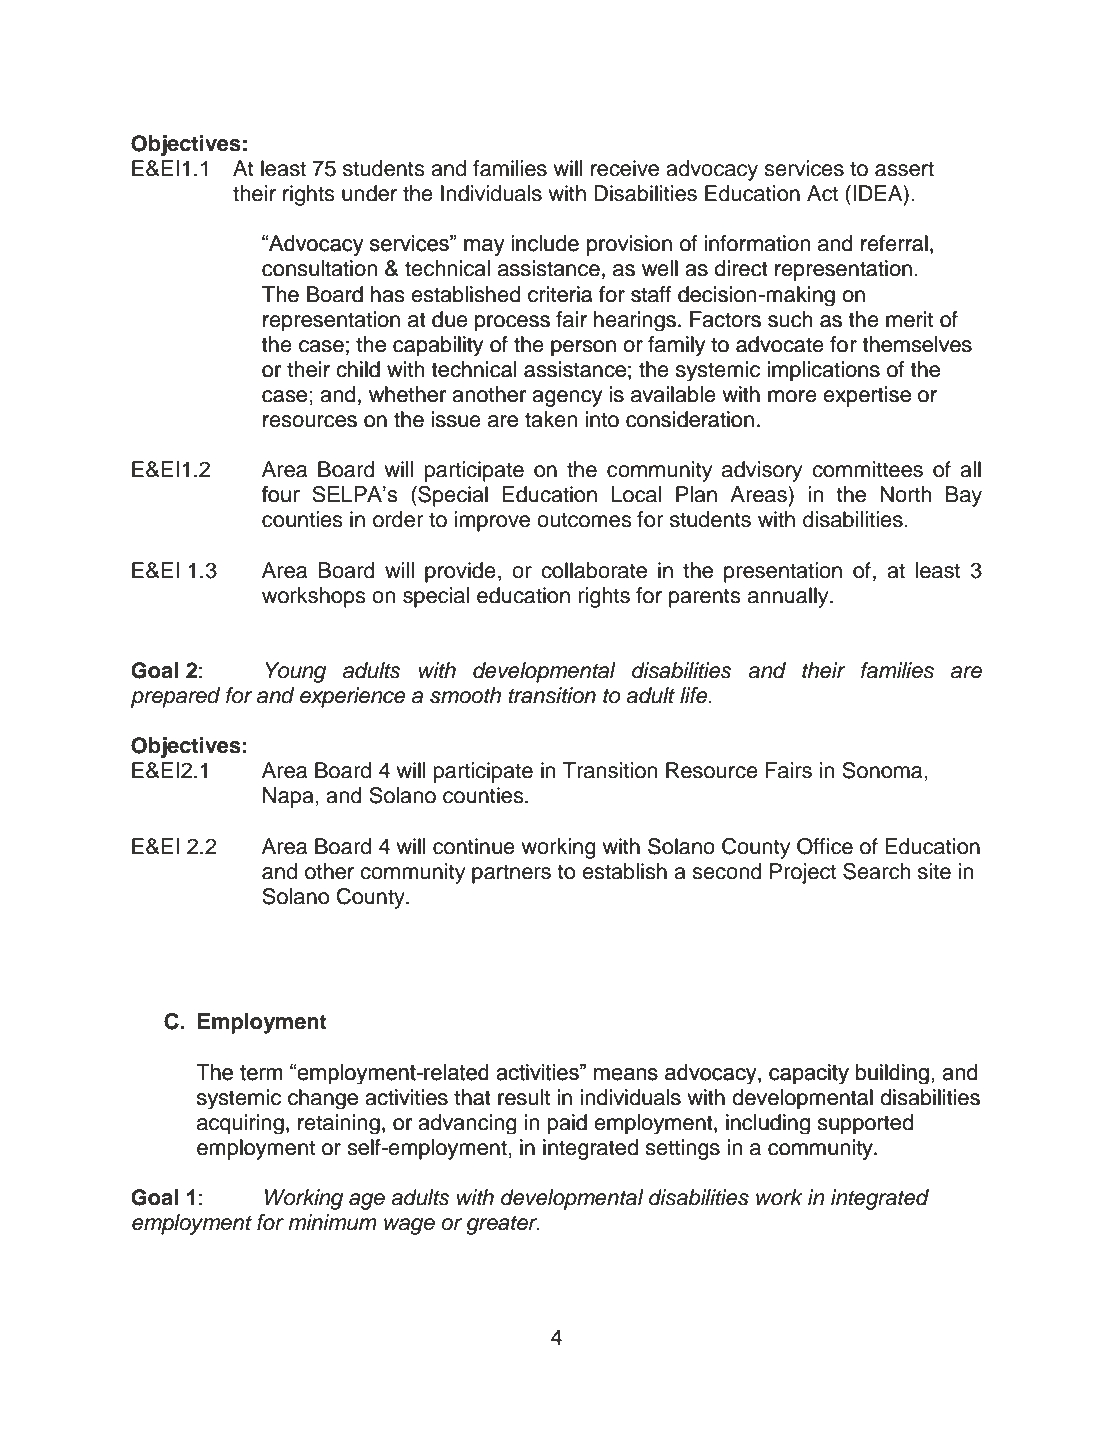 Image resolution: width=1113 pixels, height=1440 pixels. Describe the element at coordinates (551, 419) in the screenshot. I see `taken` at that location.
